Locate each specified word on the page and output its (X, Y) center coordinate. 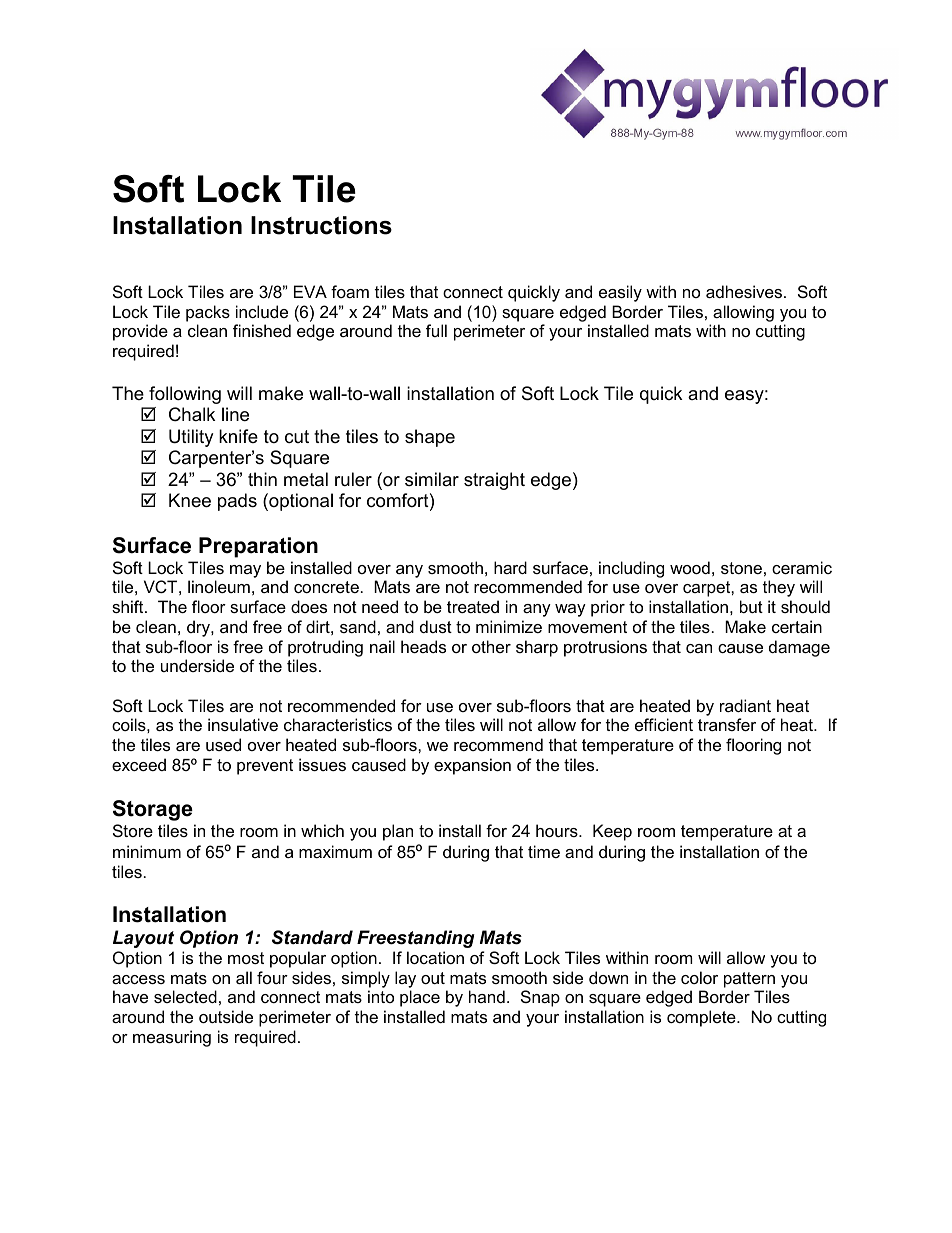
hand (487, 996)
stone (741, 568)
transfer (727, 724)
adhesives (744, 291)
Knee (190, 500)
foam (350, 291)
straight (494, 481)
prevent (265, 767)
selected (185, 996)
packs (208, 313)
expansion (472, 766)
